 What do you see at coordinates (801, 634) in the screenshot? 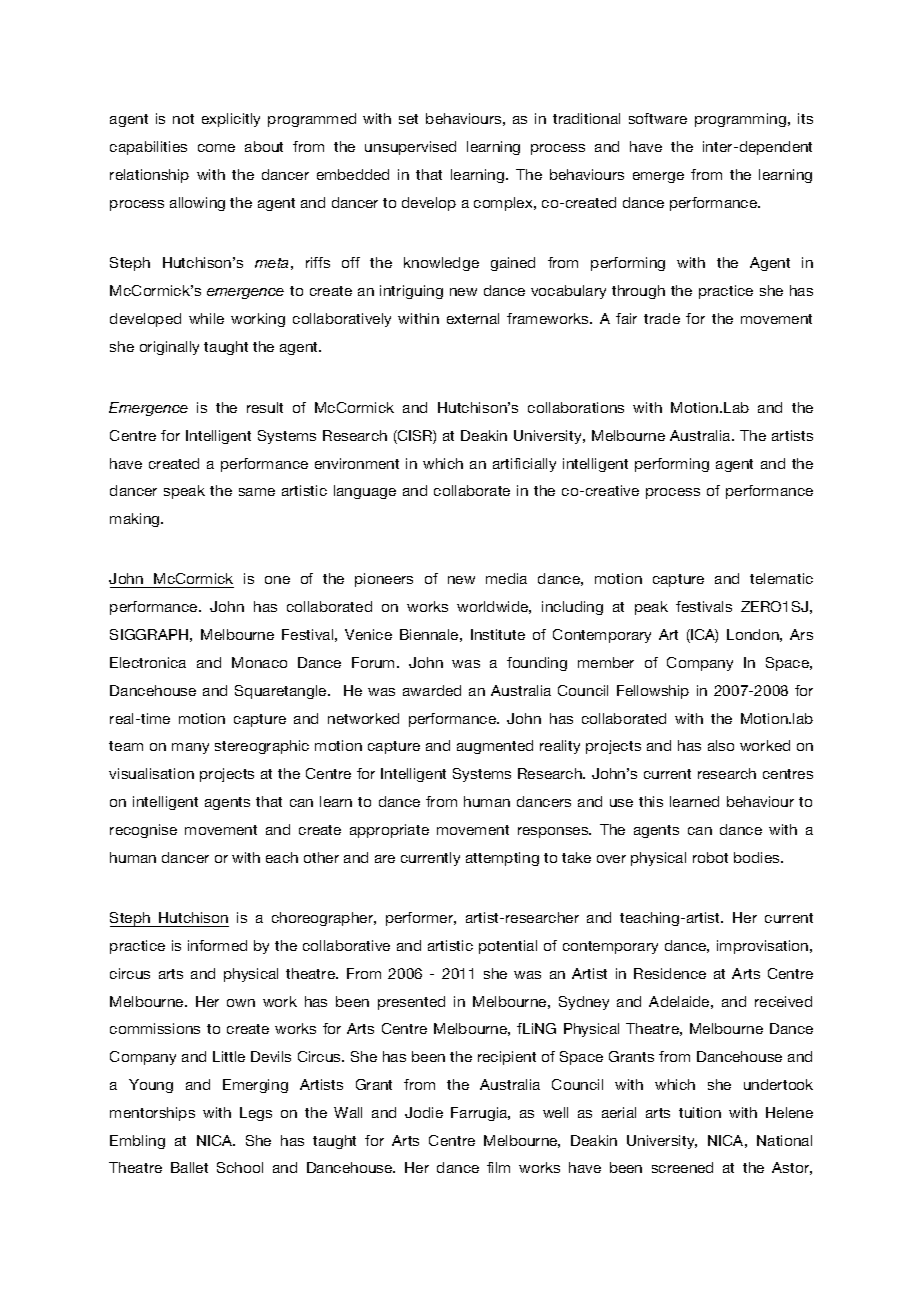
I see `Ars` at bounding box center [801, 634].
